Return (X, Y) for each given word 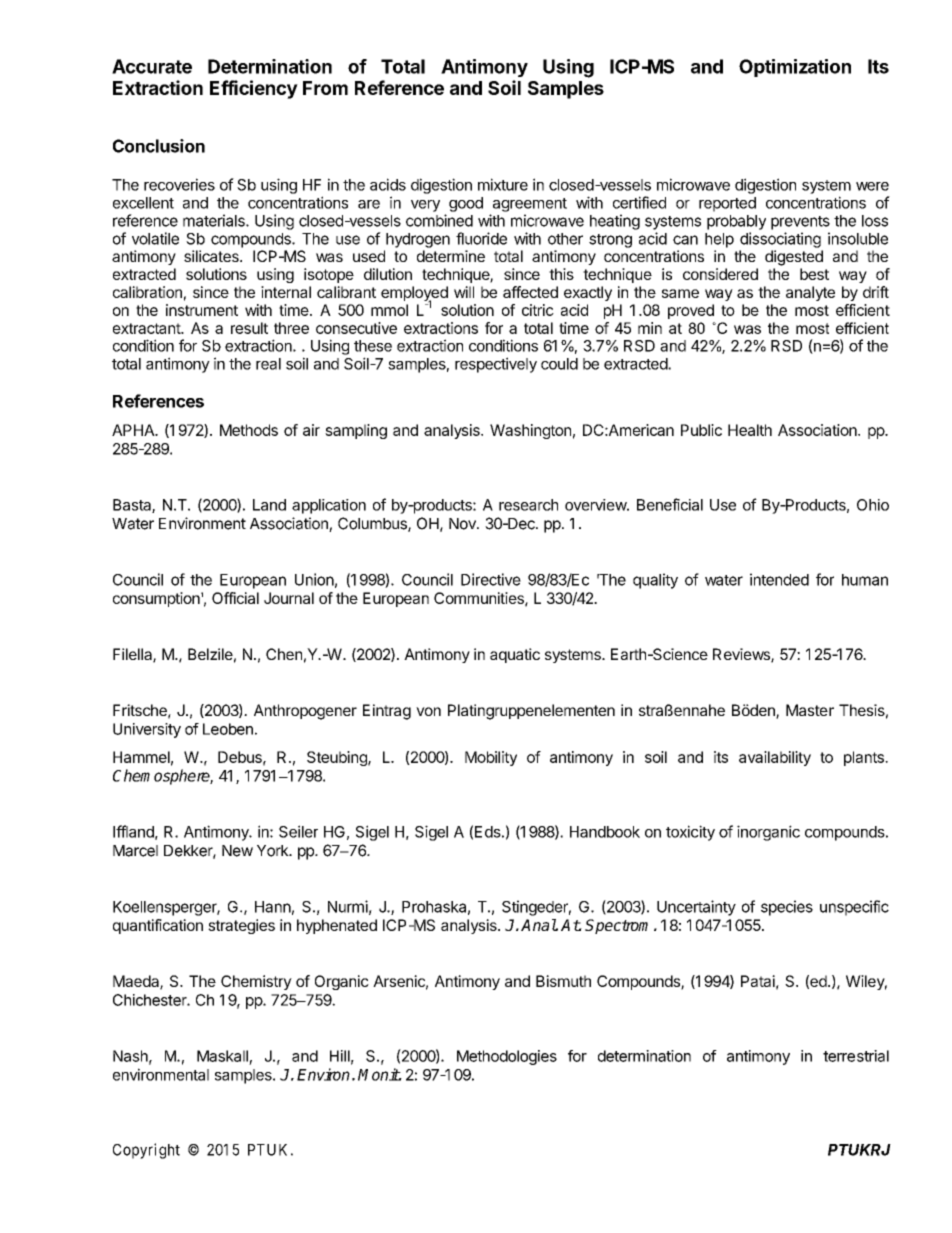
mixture (503, 184)
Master (810, 710)
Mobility (491, 758)
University (147, 730)
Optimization (795, 68)
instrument (202, 310)
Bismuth (563, 981)
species (787, 908)
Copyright (146, 1151)
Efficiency (254, 89)
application (329, 506)
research (528, 505)
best (814, 274)
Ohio (873, 505)
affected (530, 292)
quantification (158, 926)
